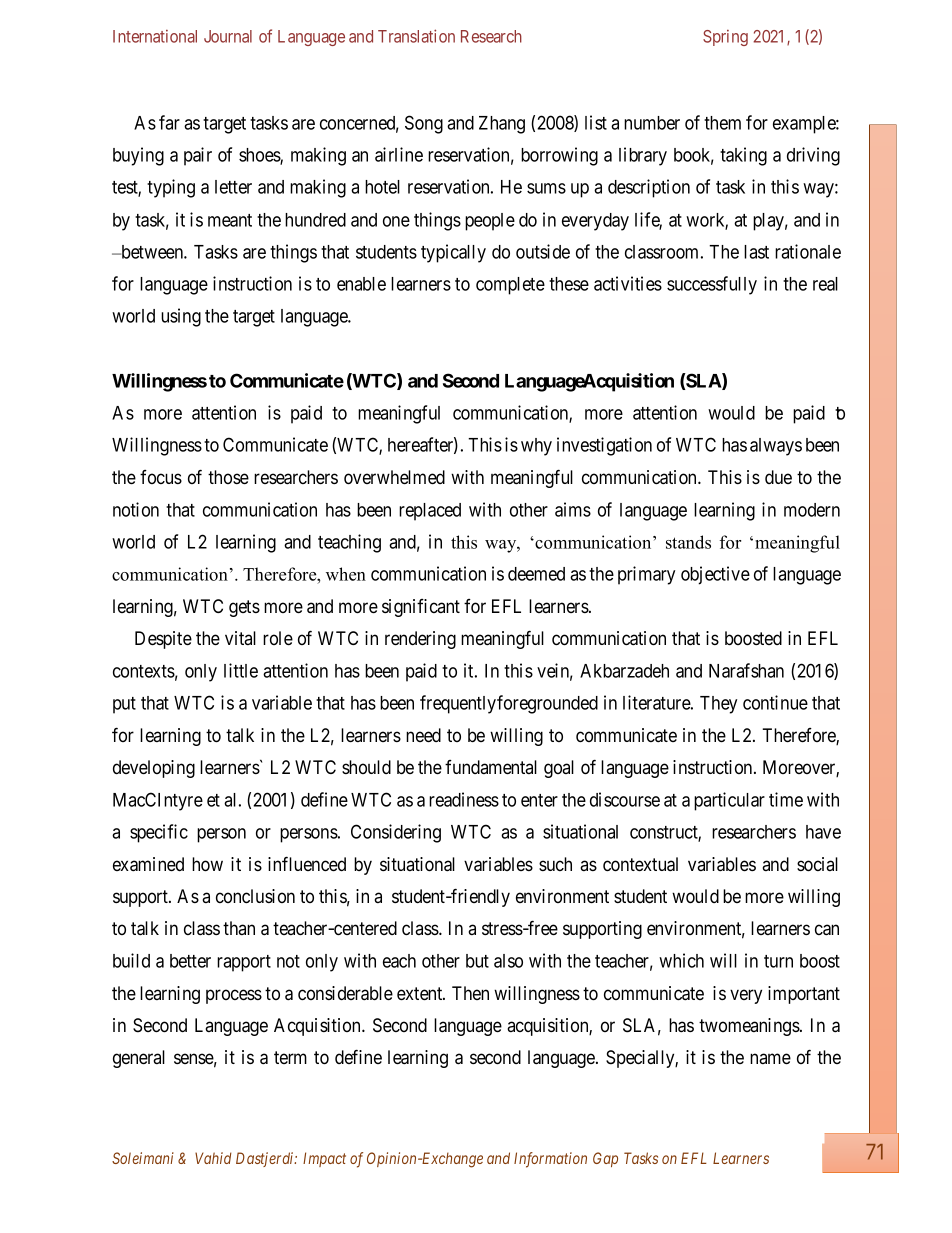 This page has height=1233, width=952. I want to click on using, so click(181, 317).
